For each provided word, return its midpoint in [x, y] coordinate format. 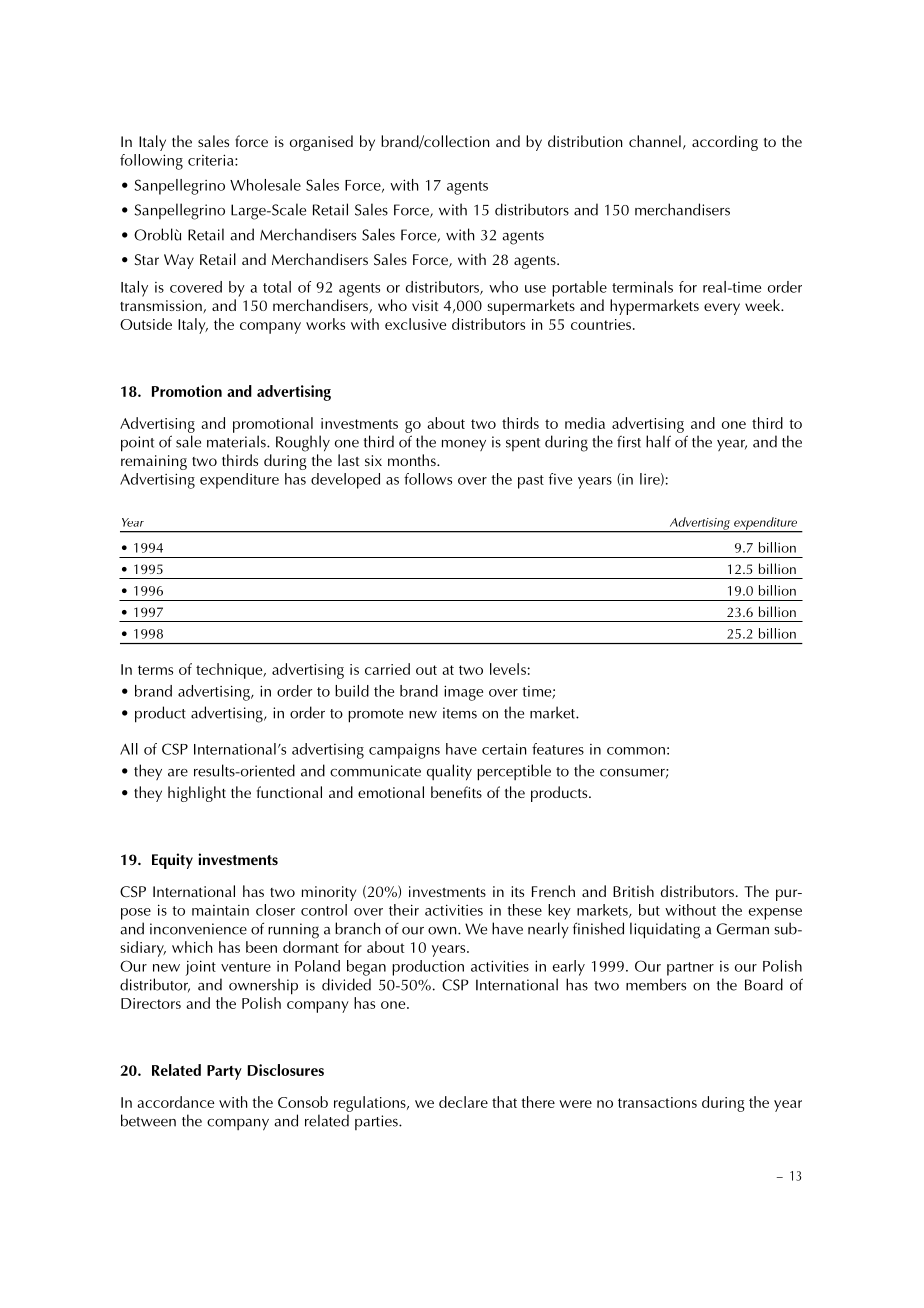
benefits [456, 792]
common [636, 751]
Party [224, 1072]
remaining [154, 462]
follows [428, 479]
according [725, 143]
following [151, 162]
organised [321, 143]
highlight [197, 794]
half [658, 441]
